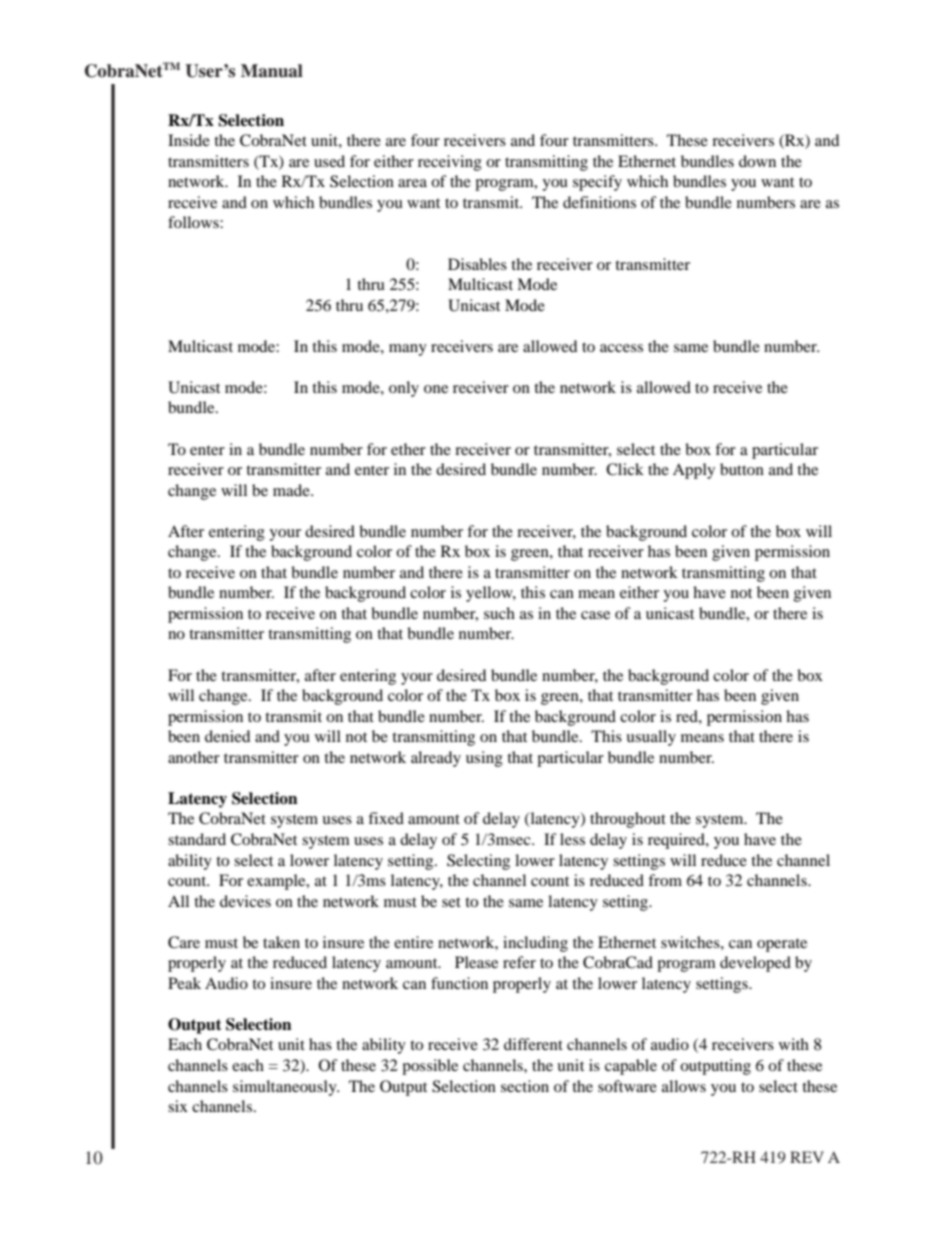 The image size is (952, 1233). What do you see at coordinates (227, 736) in the page?
I see `denied` at bounding box center [227, 736].
